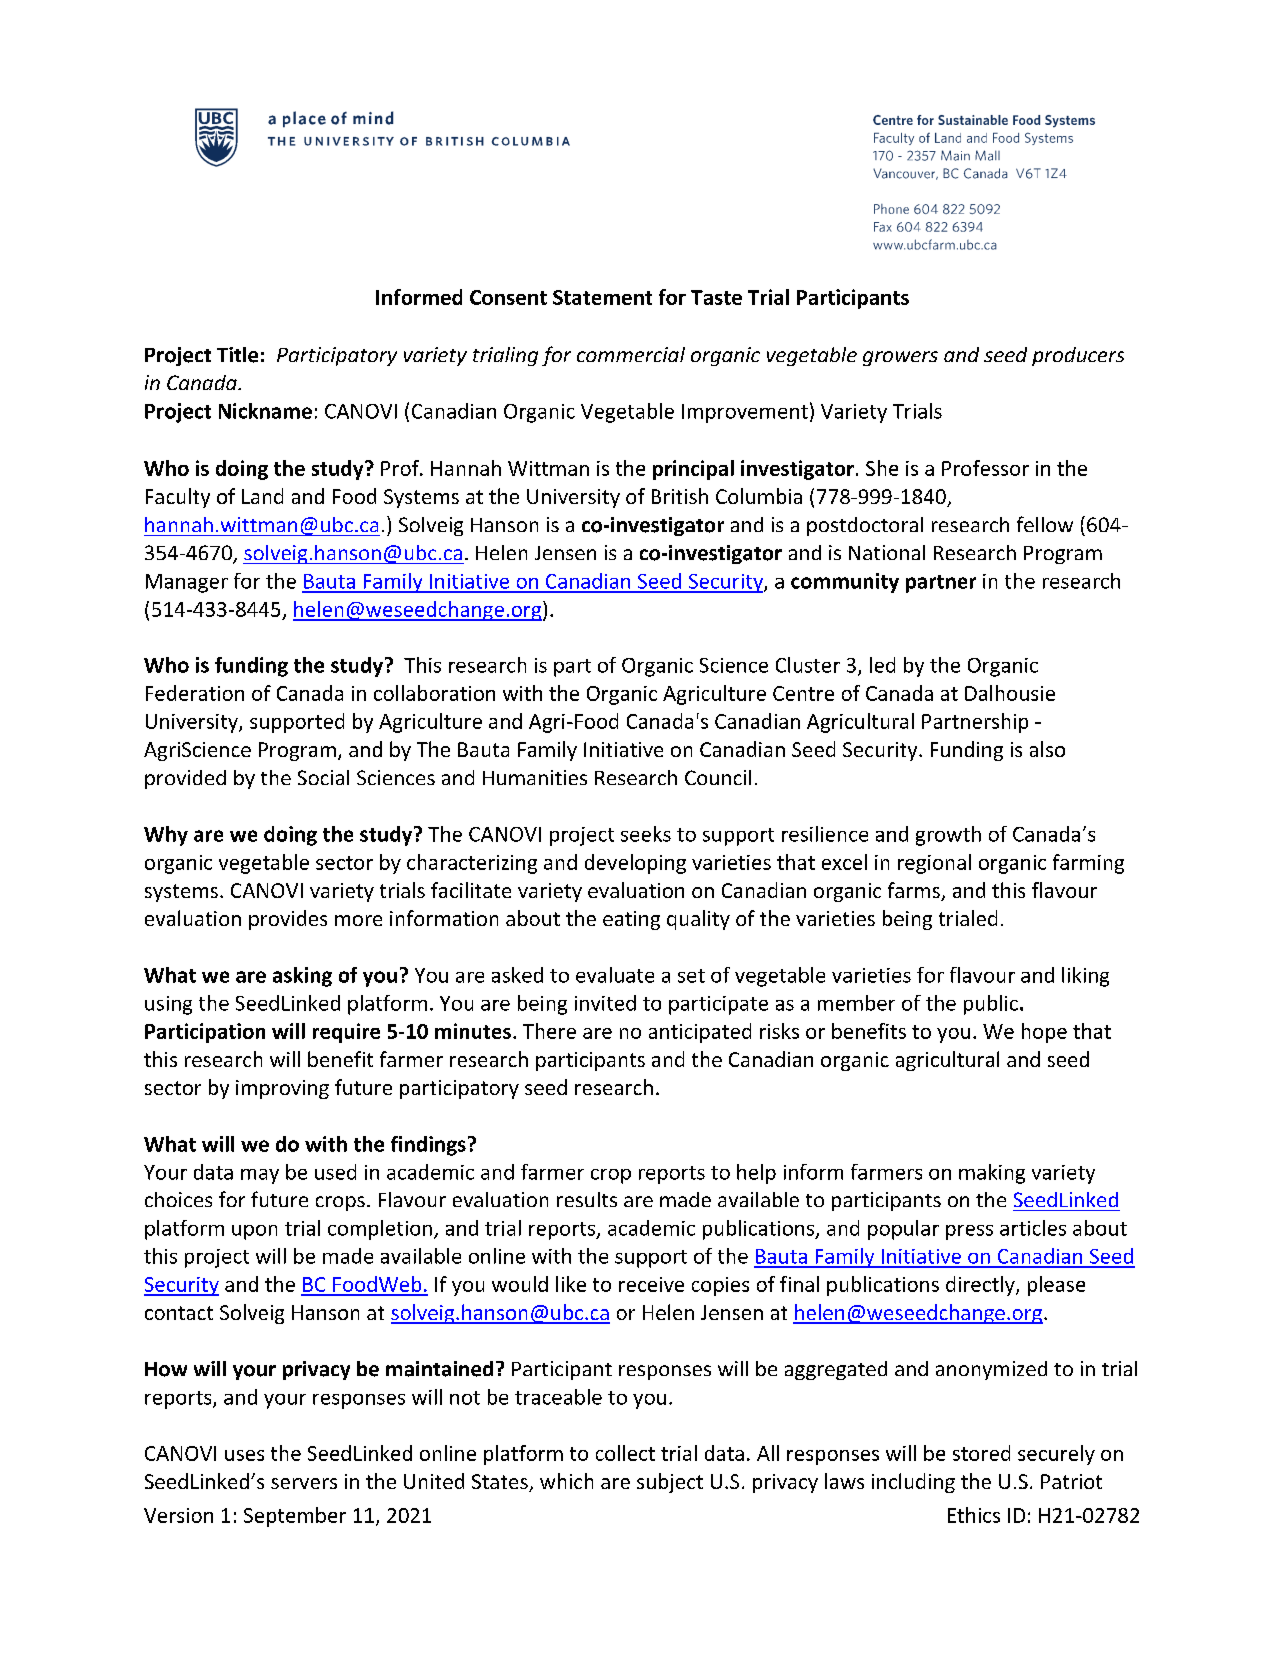 Image resolution: width=1282 pixels, height=1660 pixels. Describe the element at coordinates (631, 354) in the document. I see `commercial` at that location.
